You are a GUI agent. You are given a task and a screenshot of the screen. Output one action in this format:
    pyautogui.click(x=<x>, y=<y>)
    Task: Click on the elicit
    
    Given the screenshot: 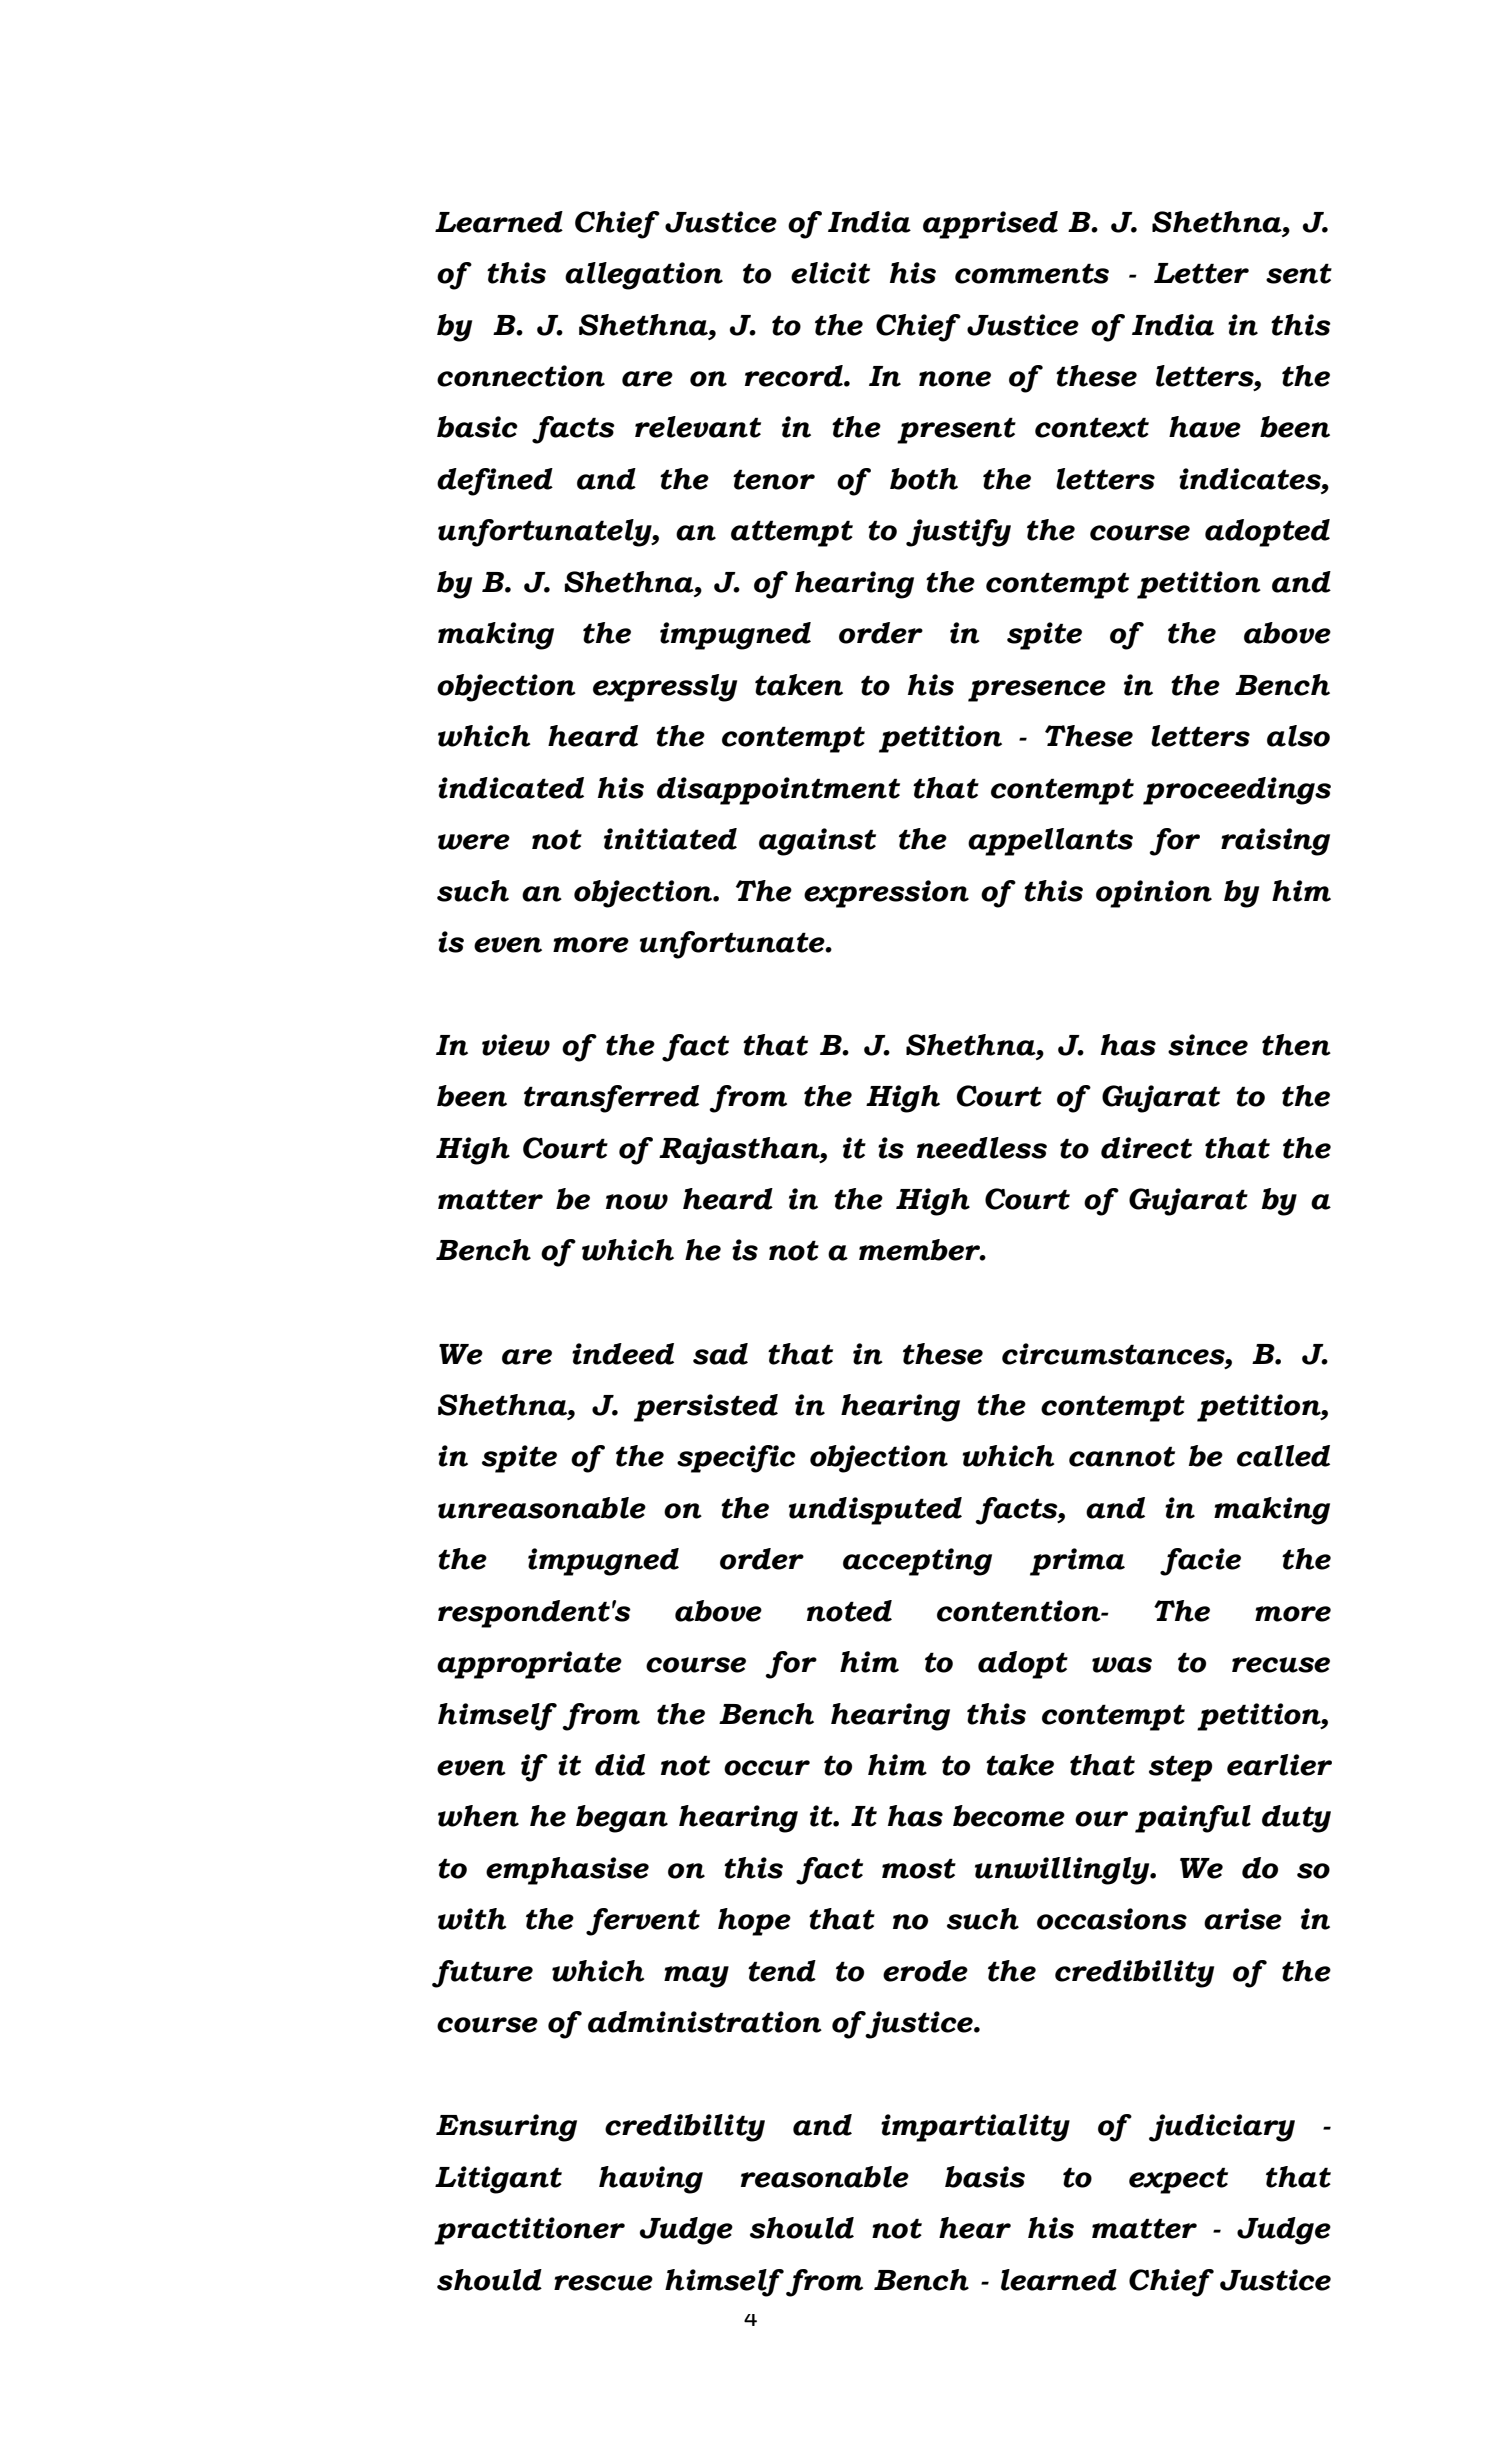 What is the action you would take?
    pyautogui.click(x=830, y=273)
